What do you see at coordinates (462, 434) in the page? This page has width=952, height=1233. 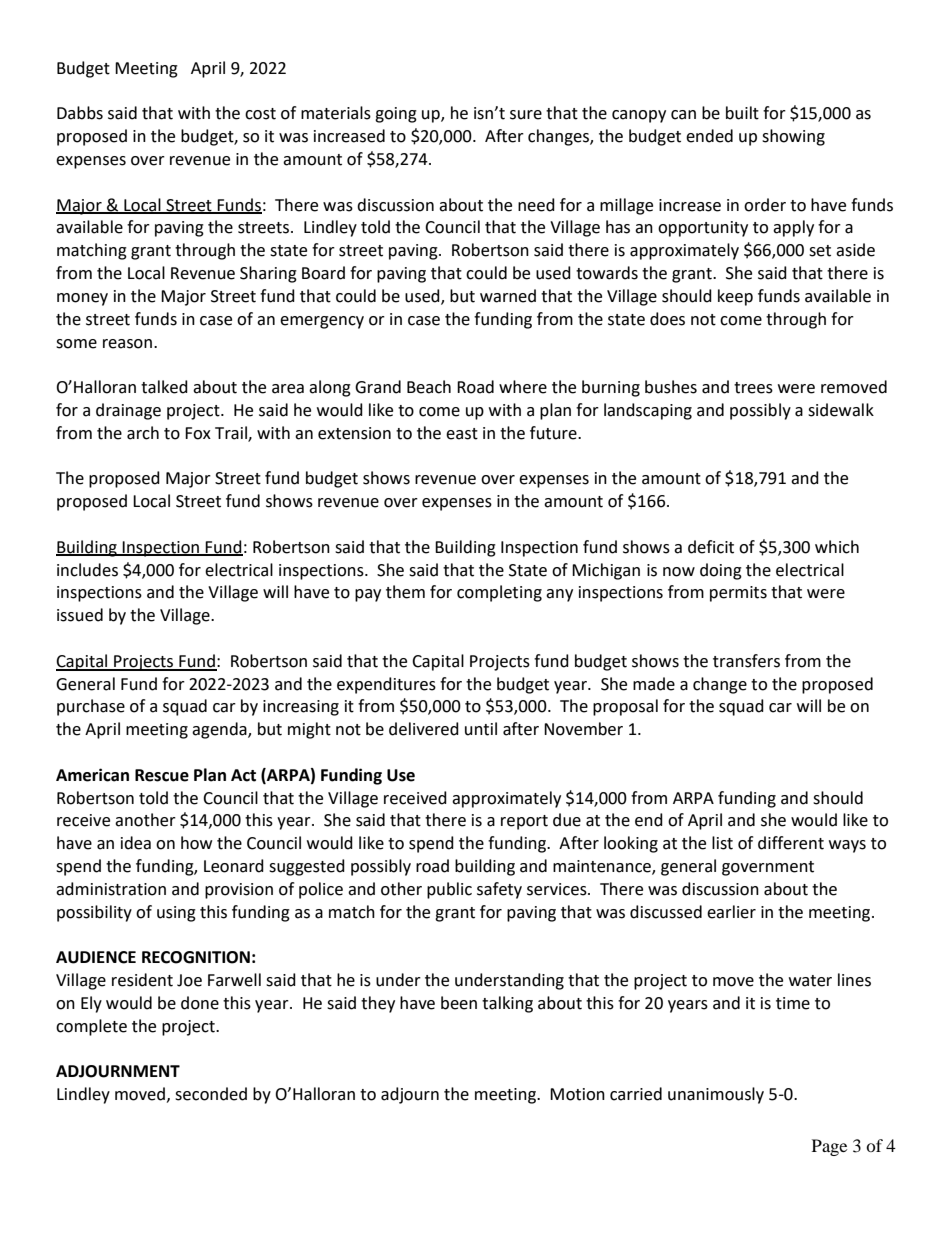 I see `east` at bounding box center [462, 434].
